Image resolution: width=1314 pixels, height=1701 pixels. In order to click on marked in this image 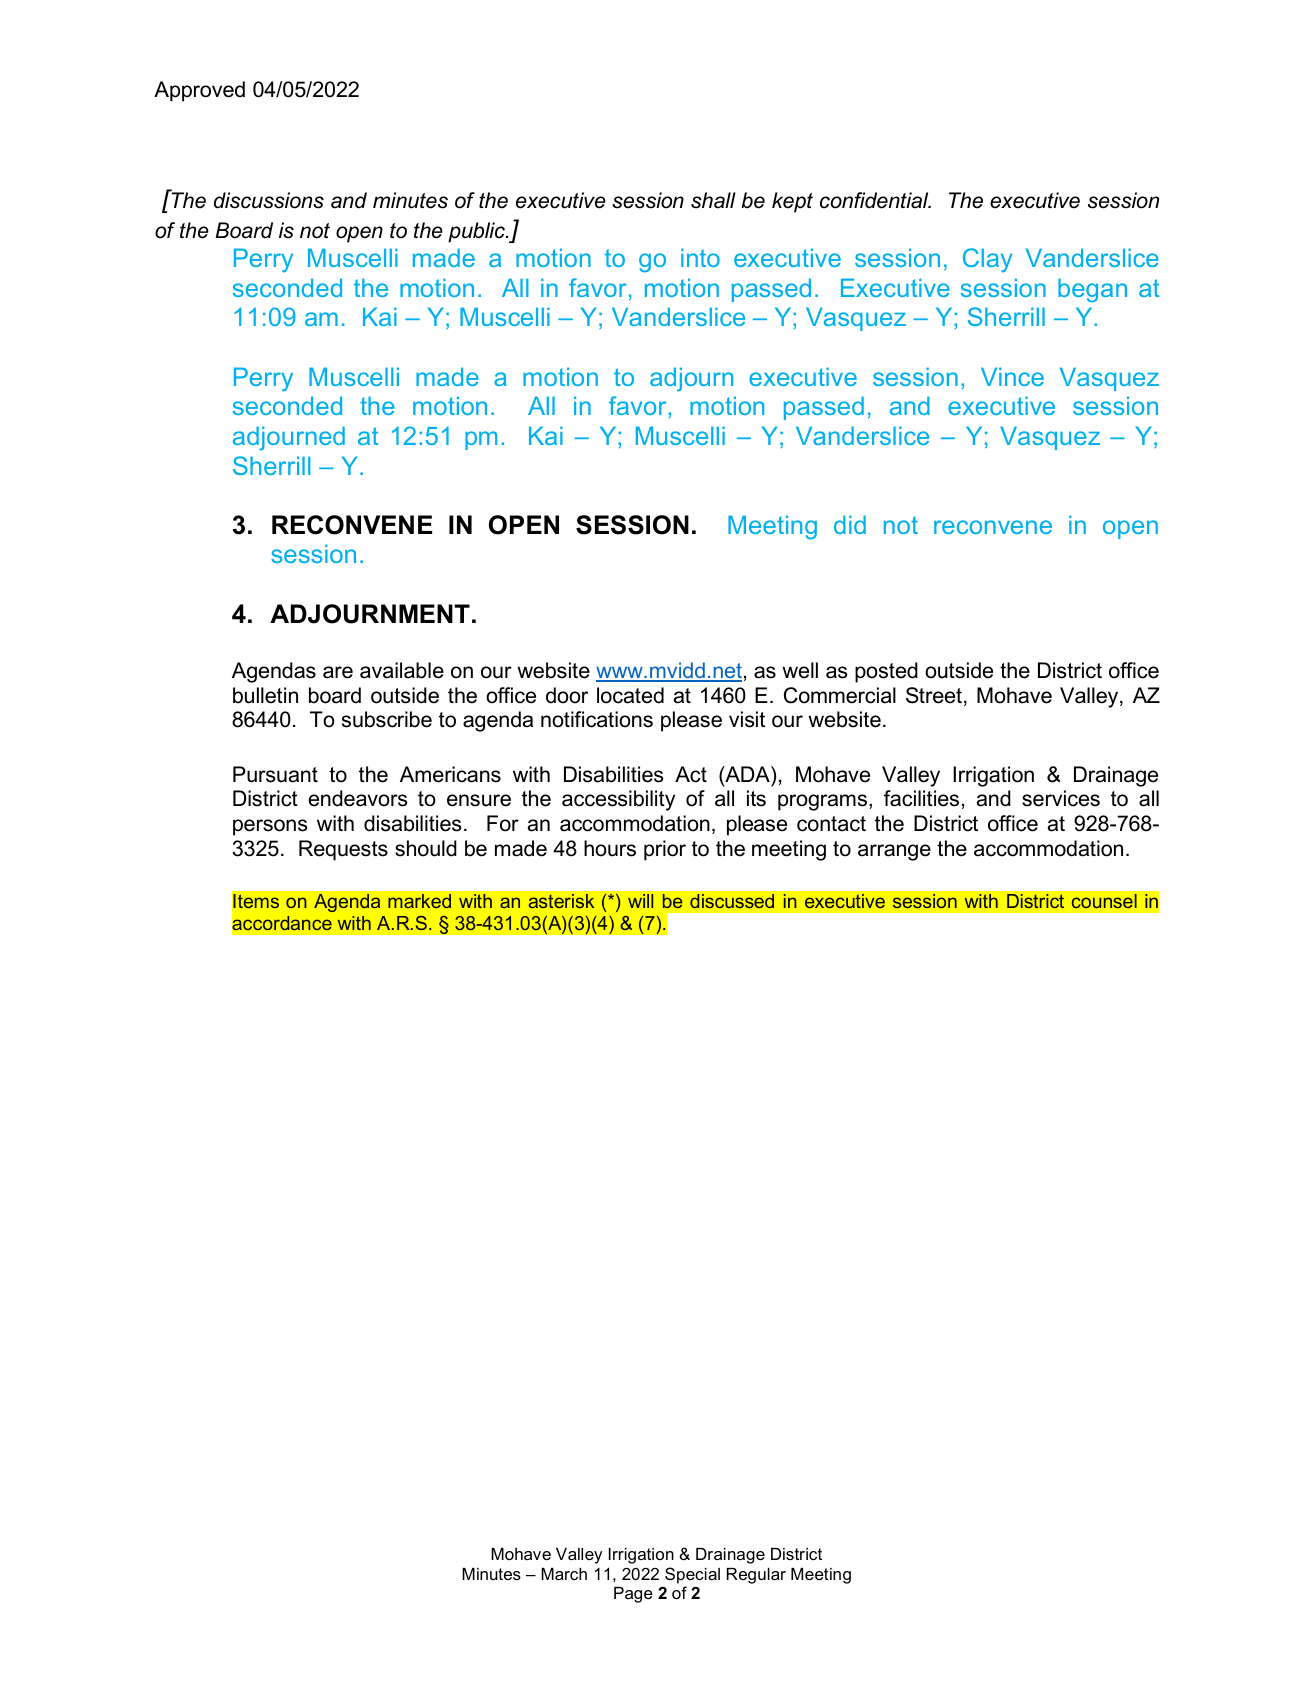, I will do `click(419, 901)`.
